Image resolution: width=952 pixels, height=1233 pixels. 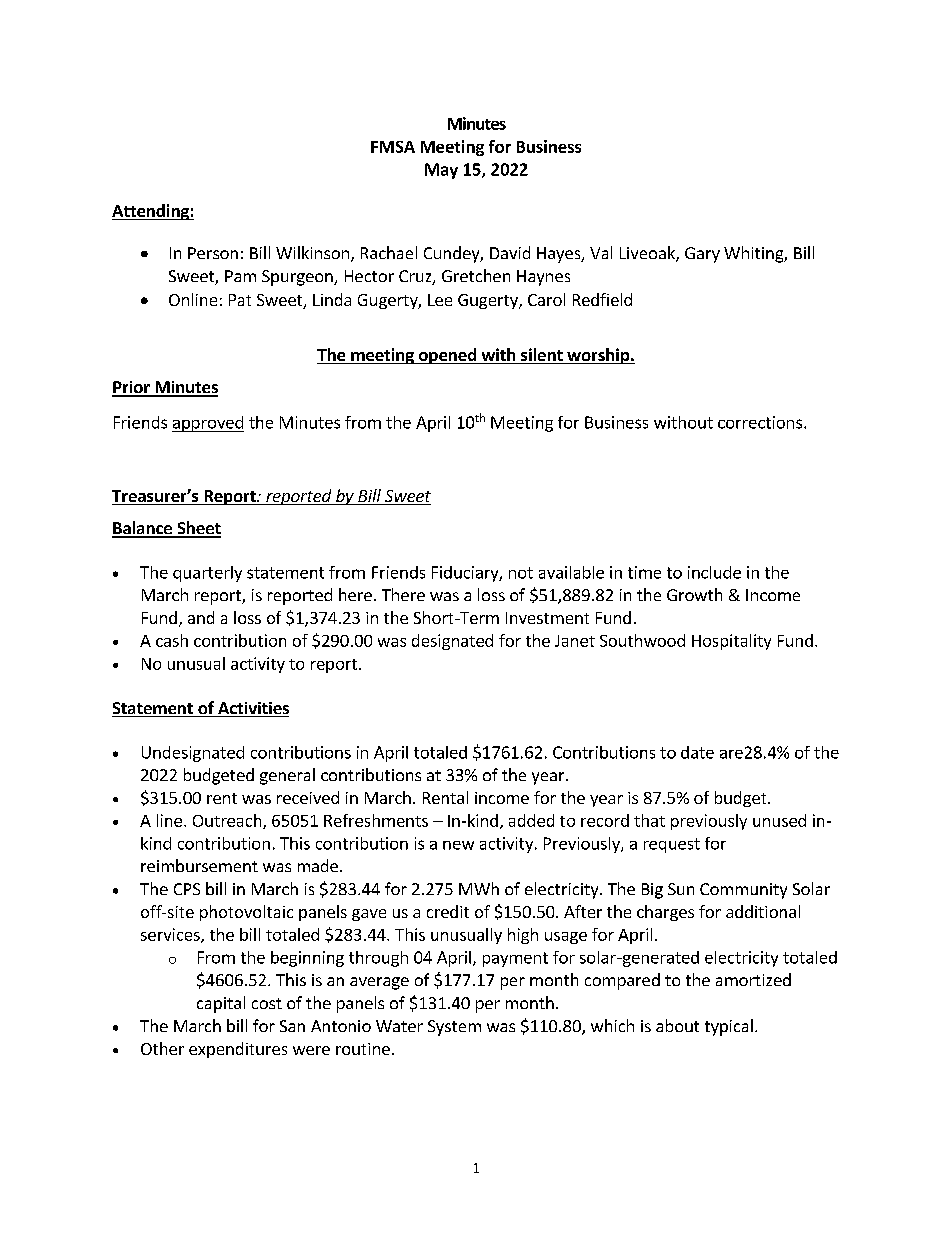 What do you see at coordinates (702, 255) in the screenshot?
I see `Gary` at bounding box center [702, 255].
